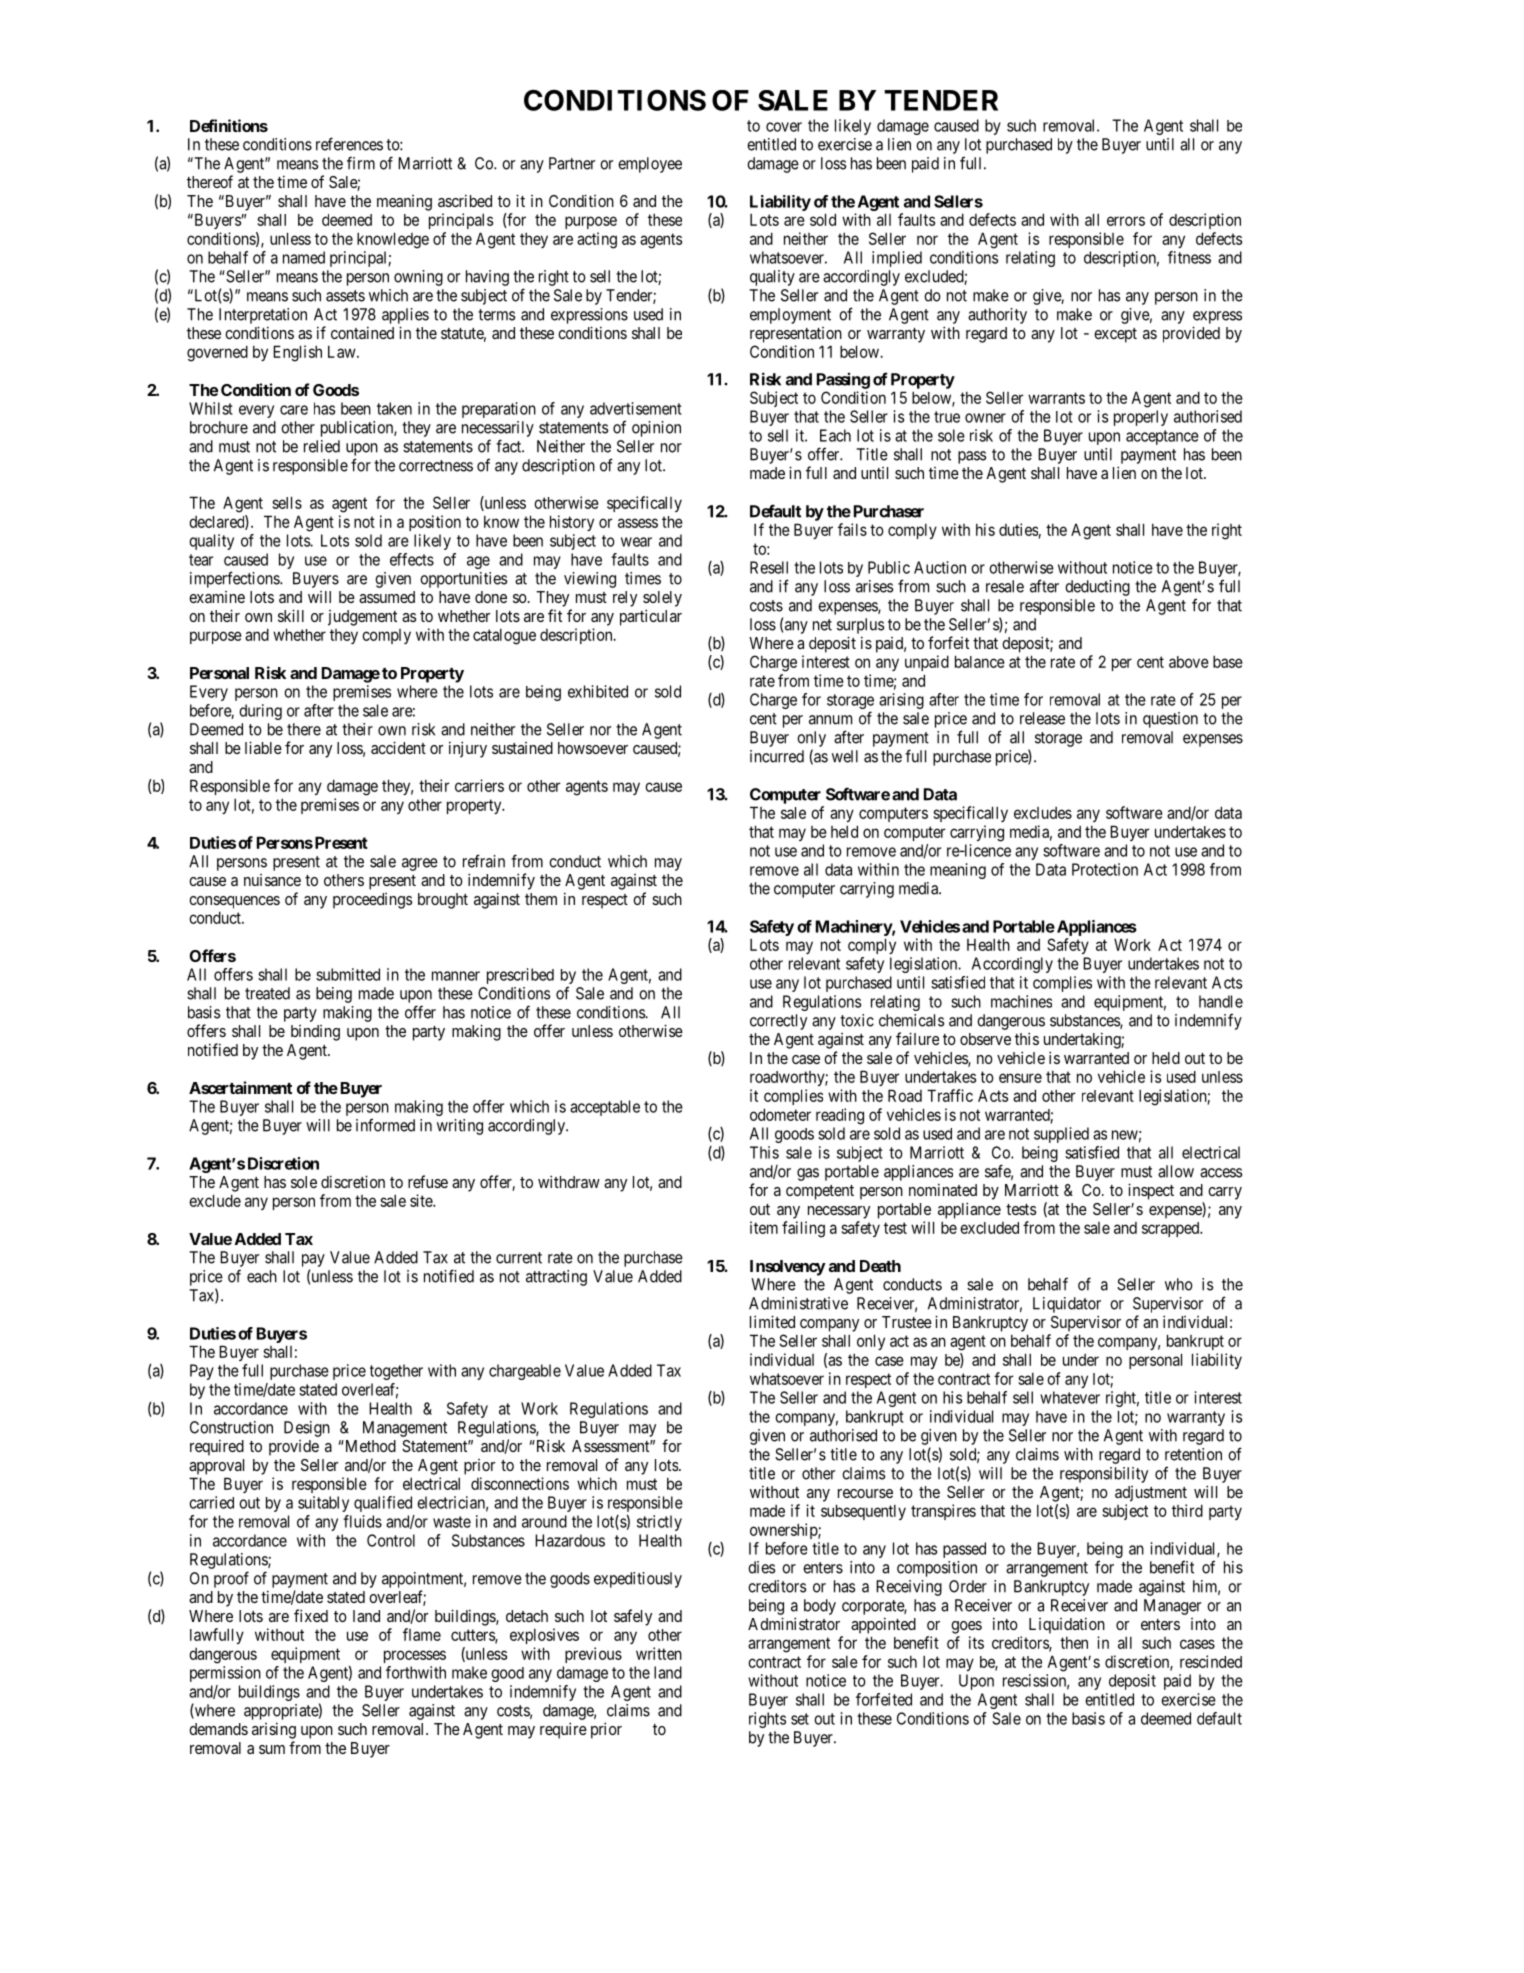 This page has width=1524, height=1973. Describe the element at coordinates (1074, 1643) in the page. I see `then` at that location.
